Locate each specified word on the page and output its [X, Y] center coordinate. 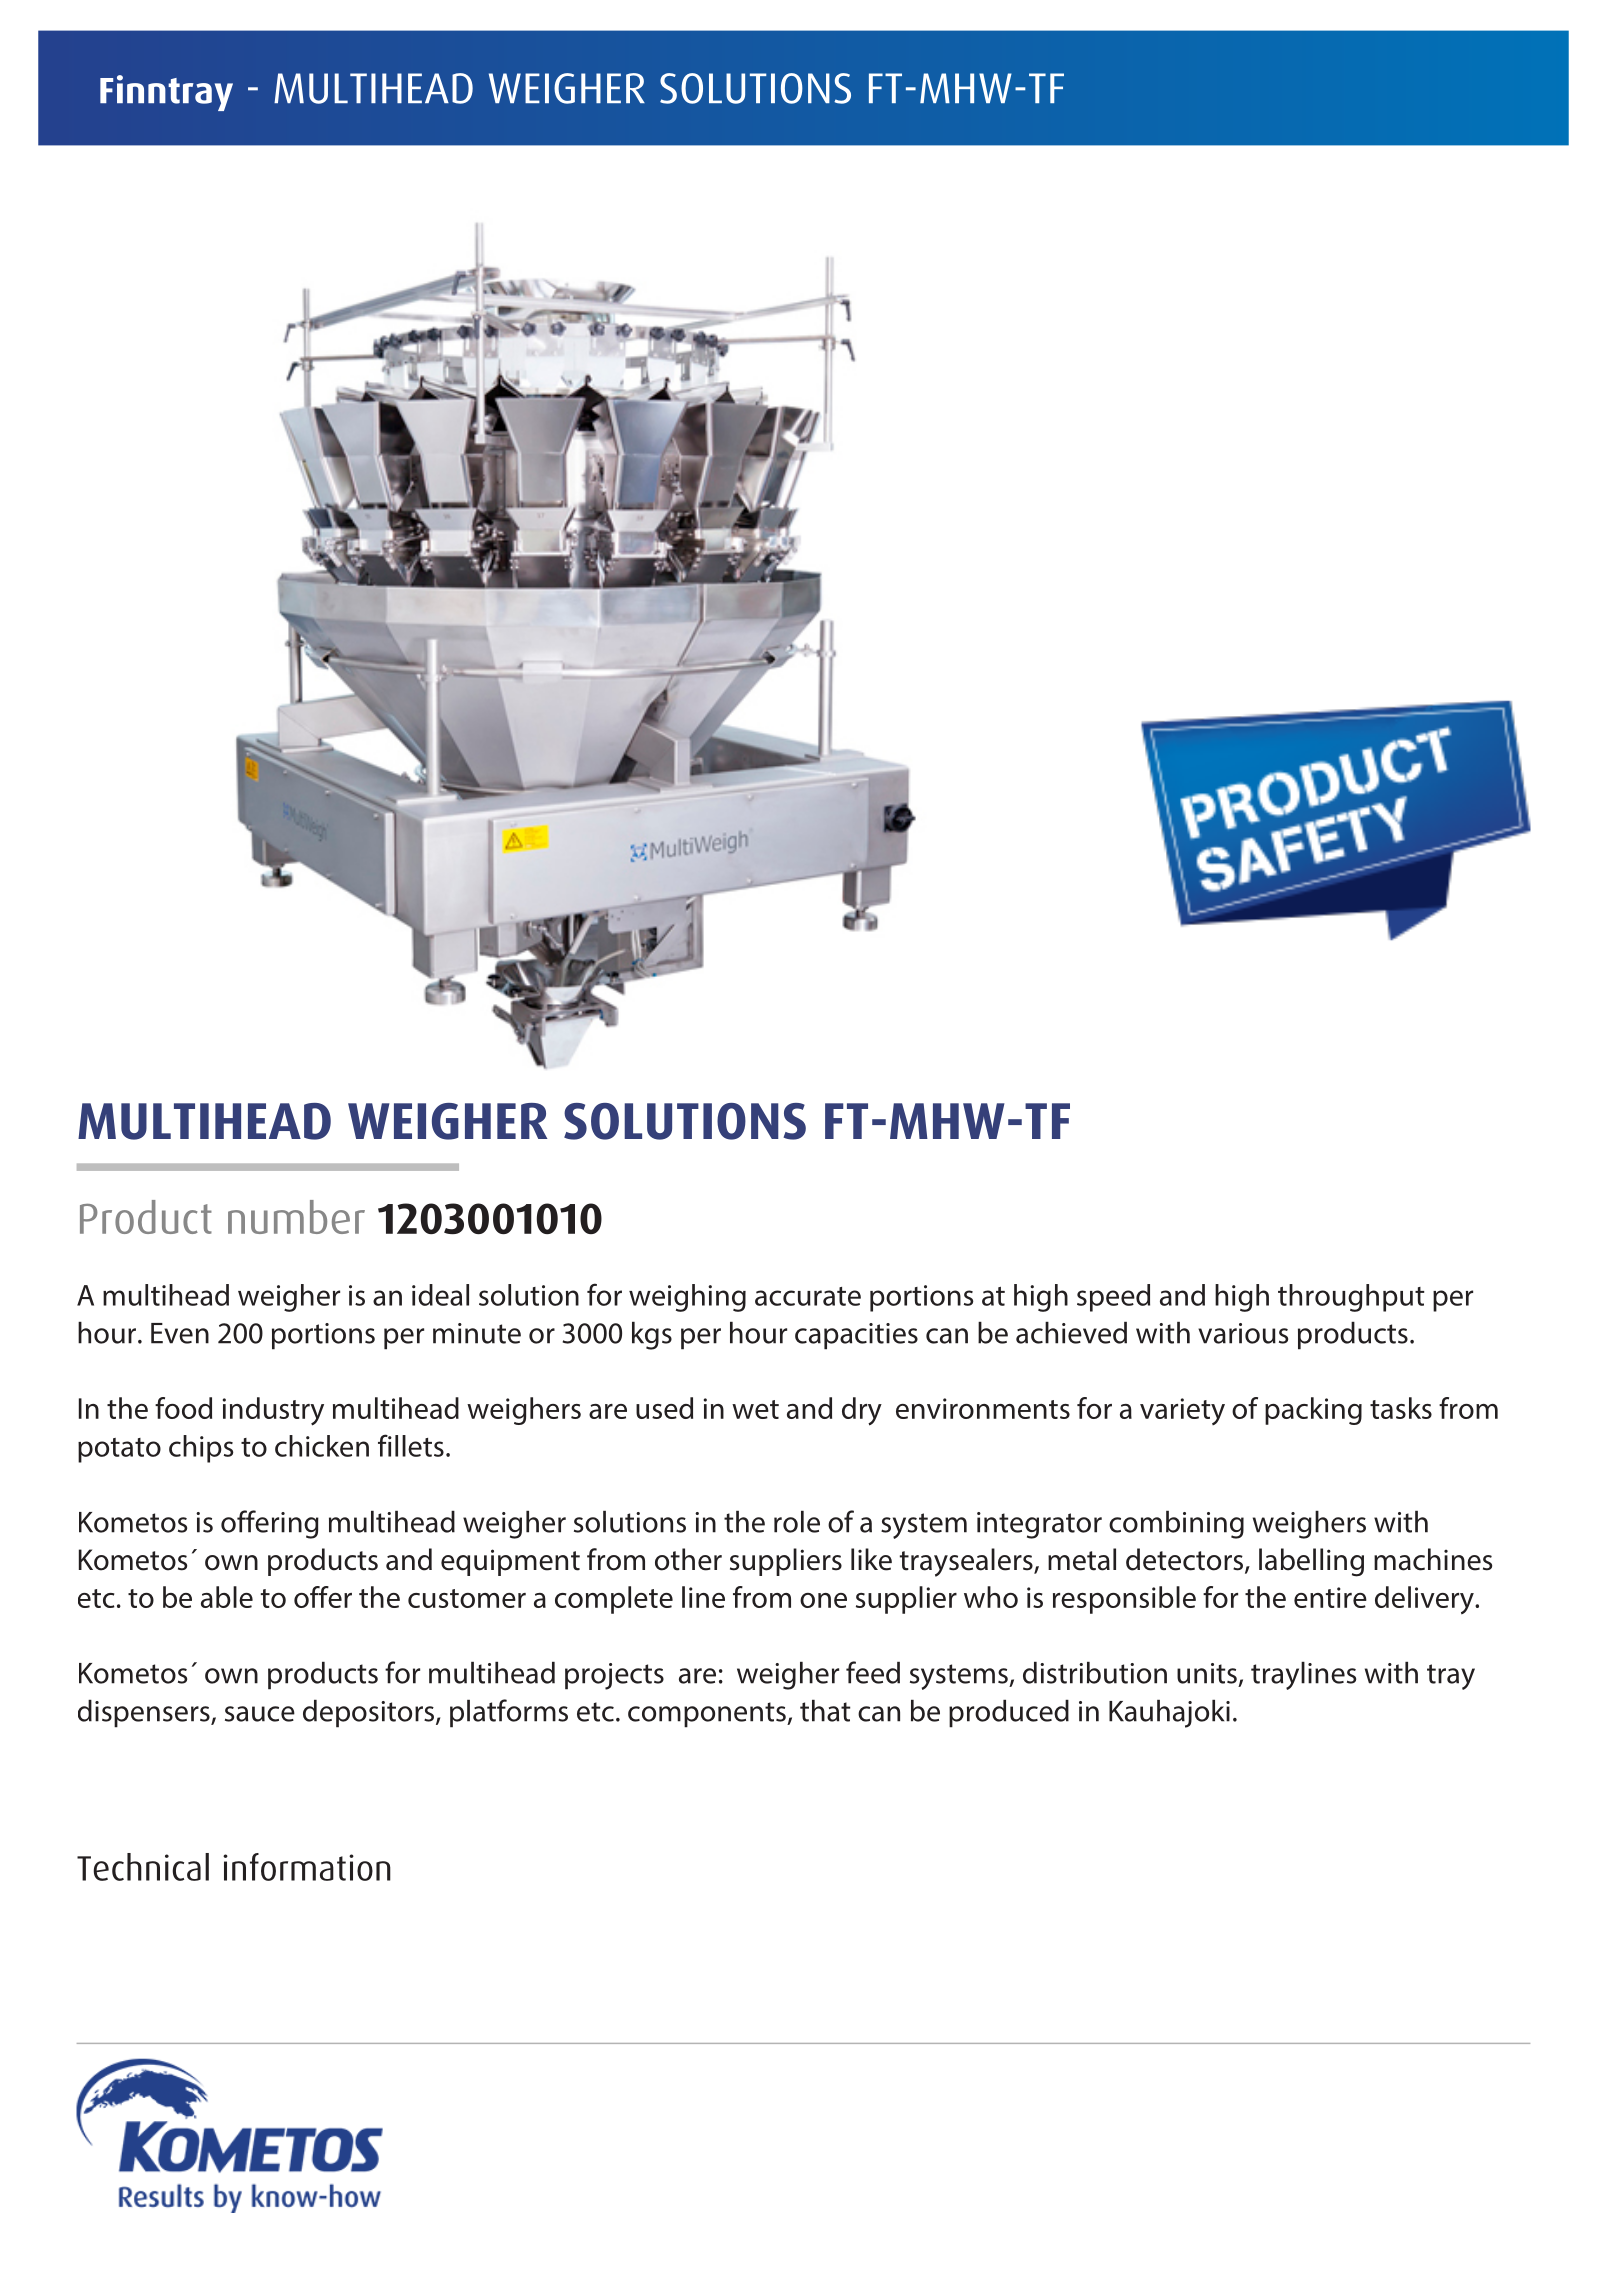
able [227, 1597]
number [296, 1217]
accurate [808, 1296]
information [307, 1867]
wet [755, 1409]
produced [1009, 1714]
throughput [1351, 1298]
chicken [322, 1446]
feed [873, 1672]
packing [1313, 1411]
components [708, 1715]
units [1207, 1673]
